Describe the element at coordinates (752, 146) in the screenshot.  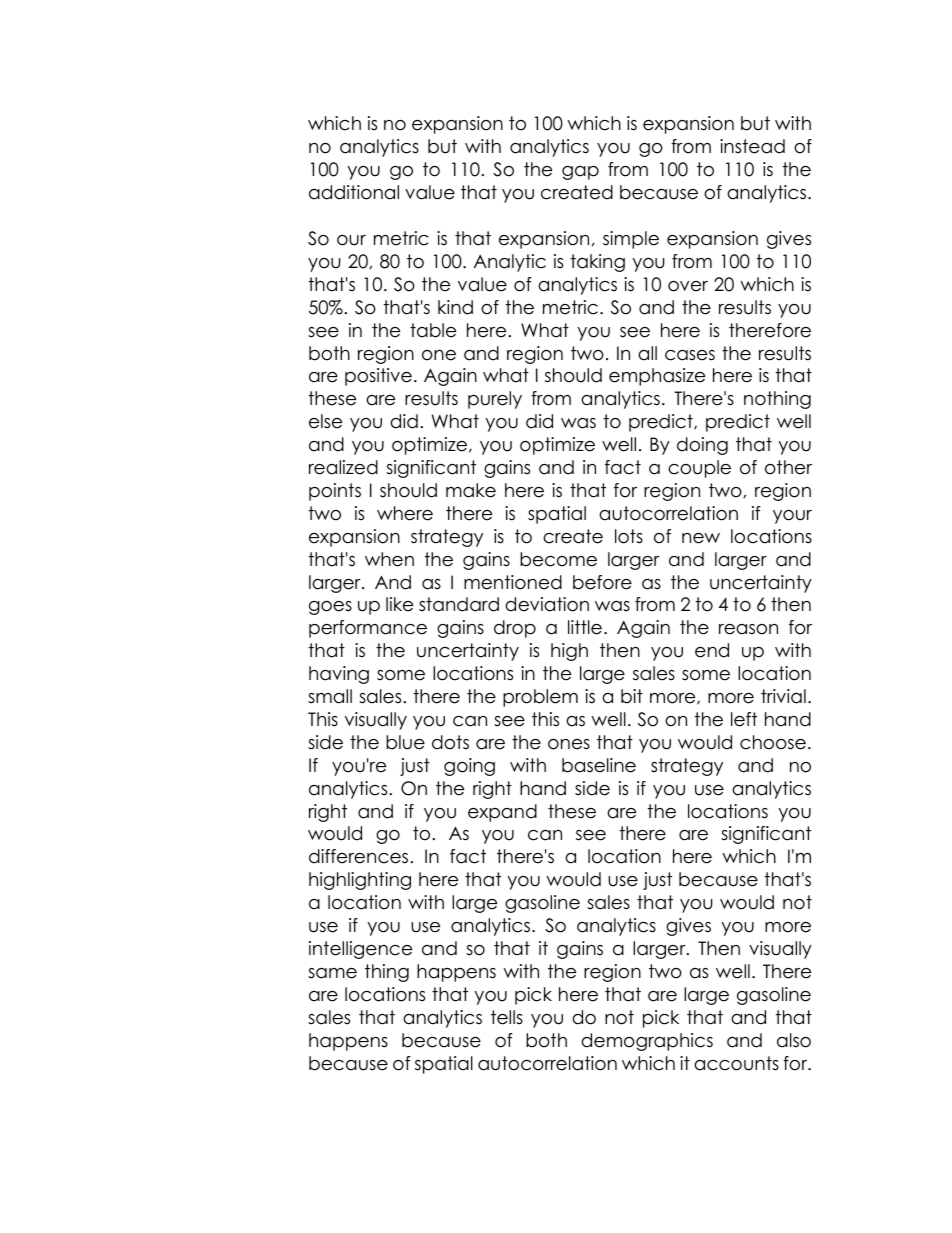
I see `instead` at that location.
